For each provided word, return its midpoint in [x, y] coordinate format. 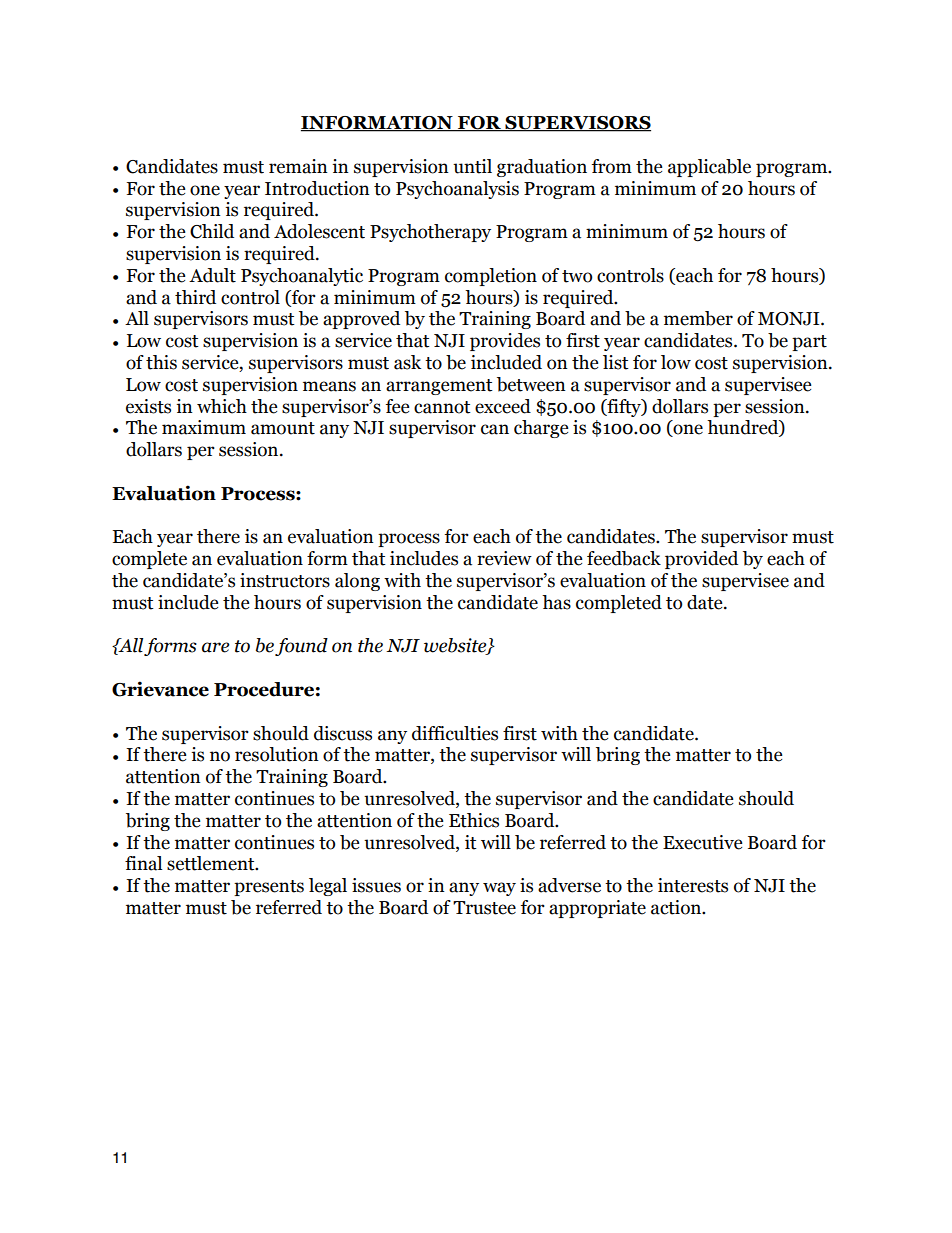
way [499, 889]
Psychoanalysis [457, 190]
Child [212, 231]
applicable [709, 168]
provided [701, 560]
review [504, 558]
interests [693, 885]
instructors [285, 580]
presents [269, 888]
